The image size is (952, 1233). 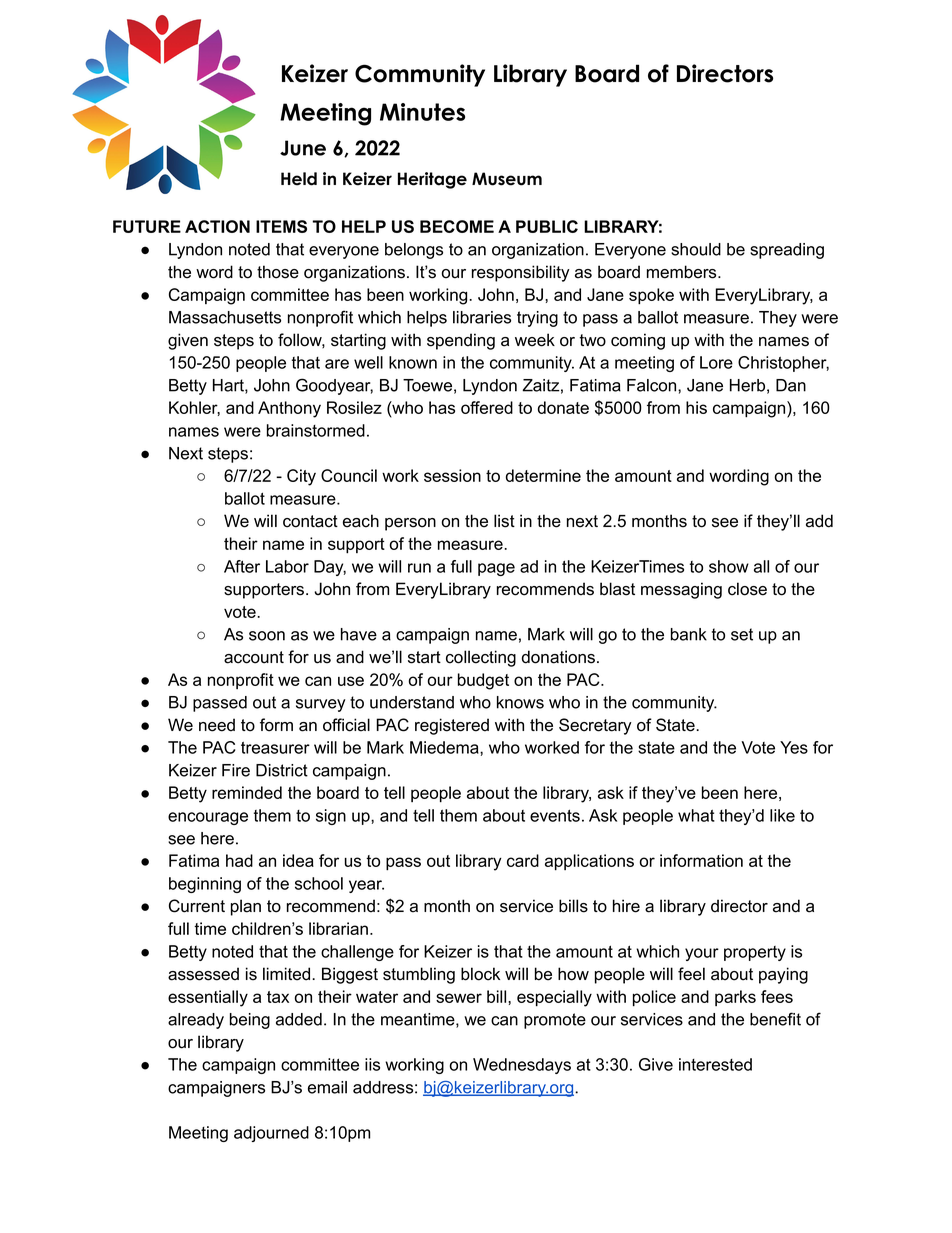 What do you see at coordinates (250, 1021) in the image?
I see `being` at bounding box center [250, 1021].
